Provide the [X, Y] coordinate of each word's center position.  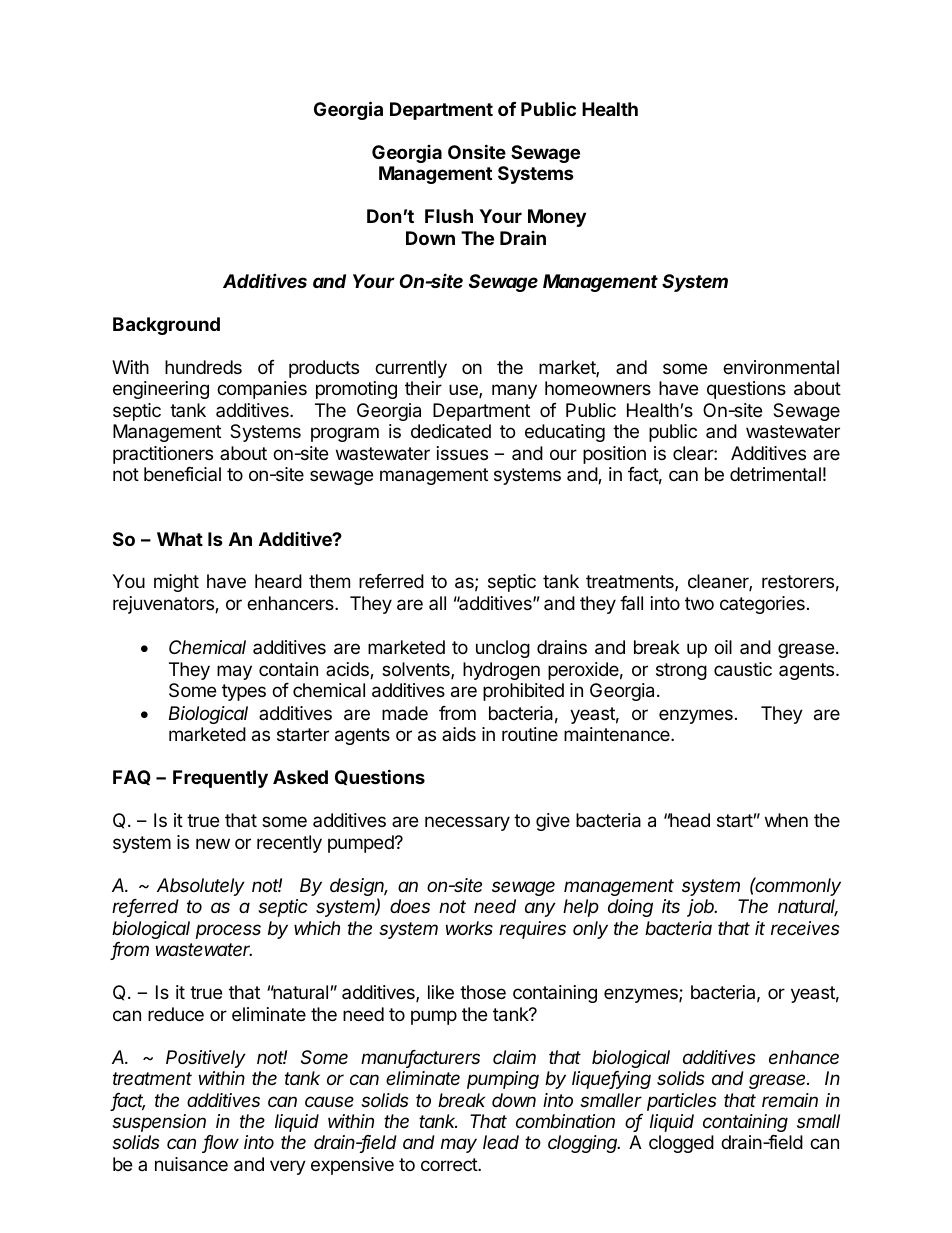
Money [557, 218]
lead [501, 1142]
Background [166, 326]
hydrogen [501, 671]
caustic [743, 669]
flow [221, 1144]
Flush [449, 216]
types [244, 692]
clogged [681, 1144]
